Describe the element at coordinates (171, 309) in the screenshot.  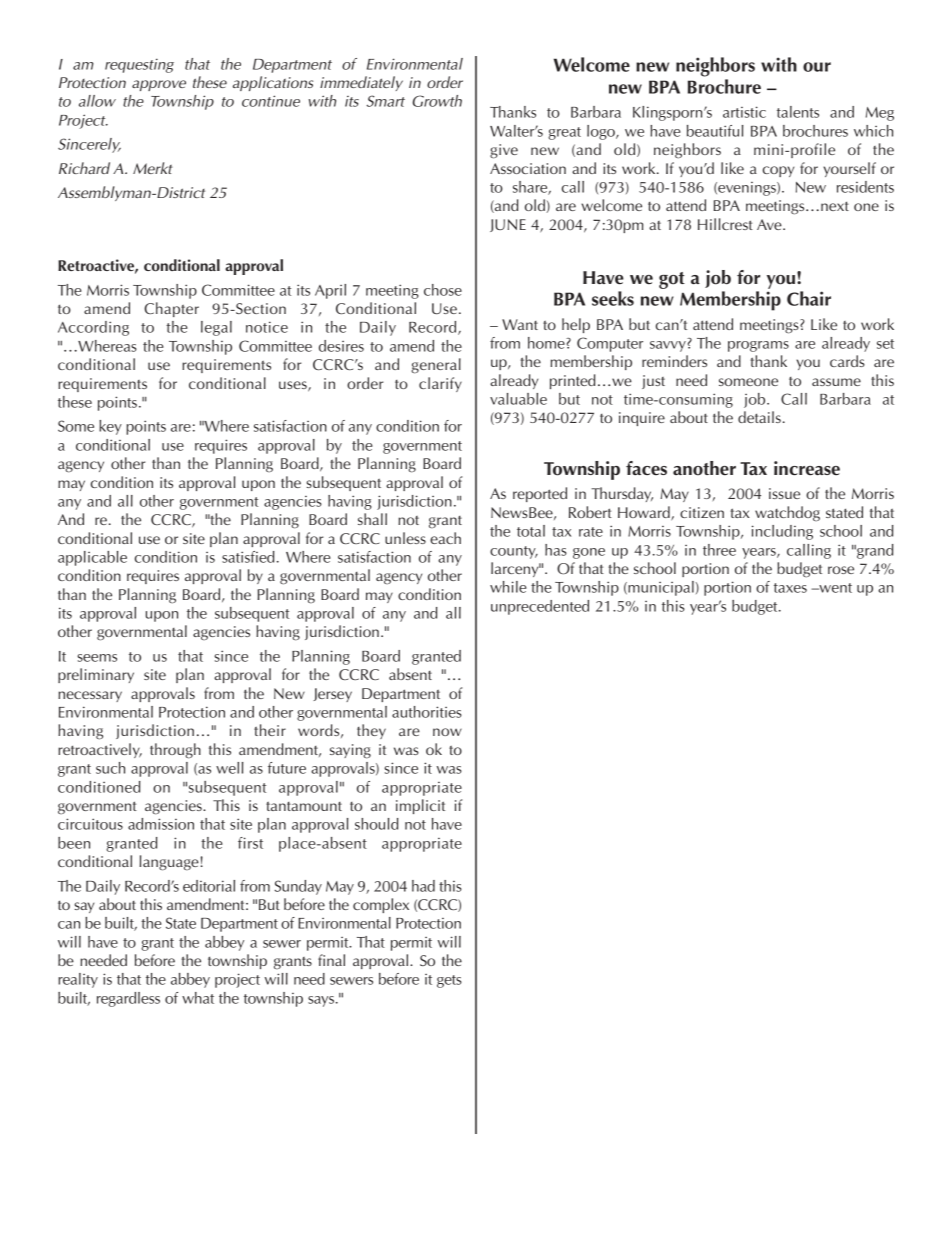
I see `Chapter` at that location.
